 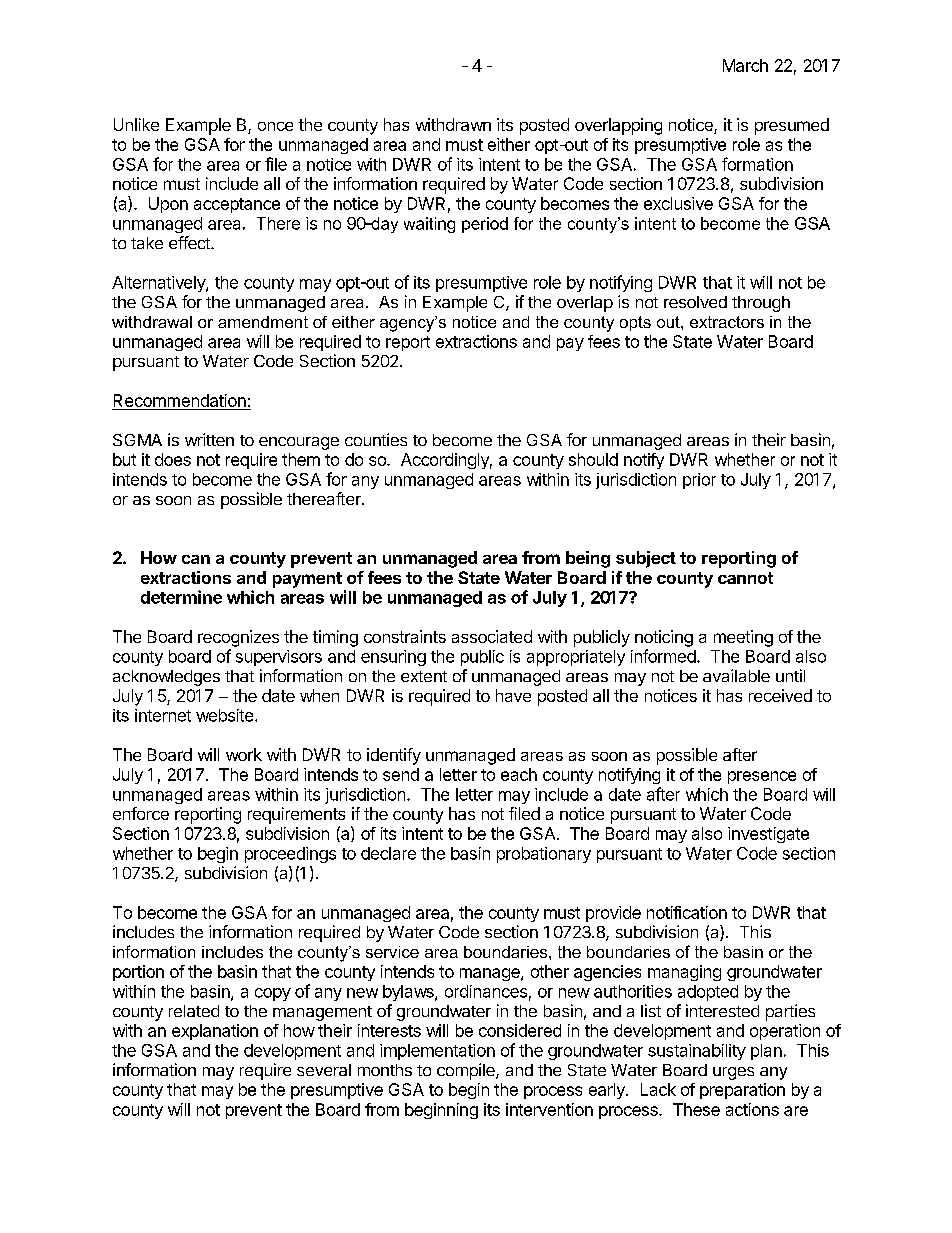 I want to click on compile, so click(x=467, y=1071).
